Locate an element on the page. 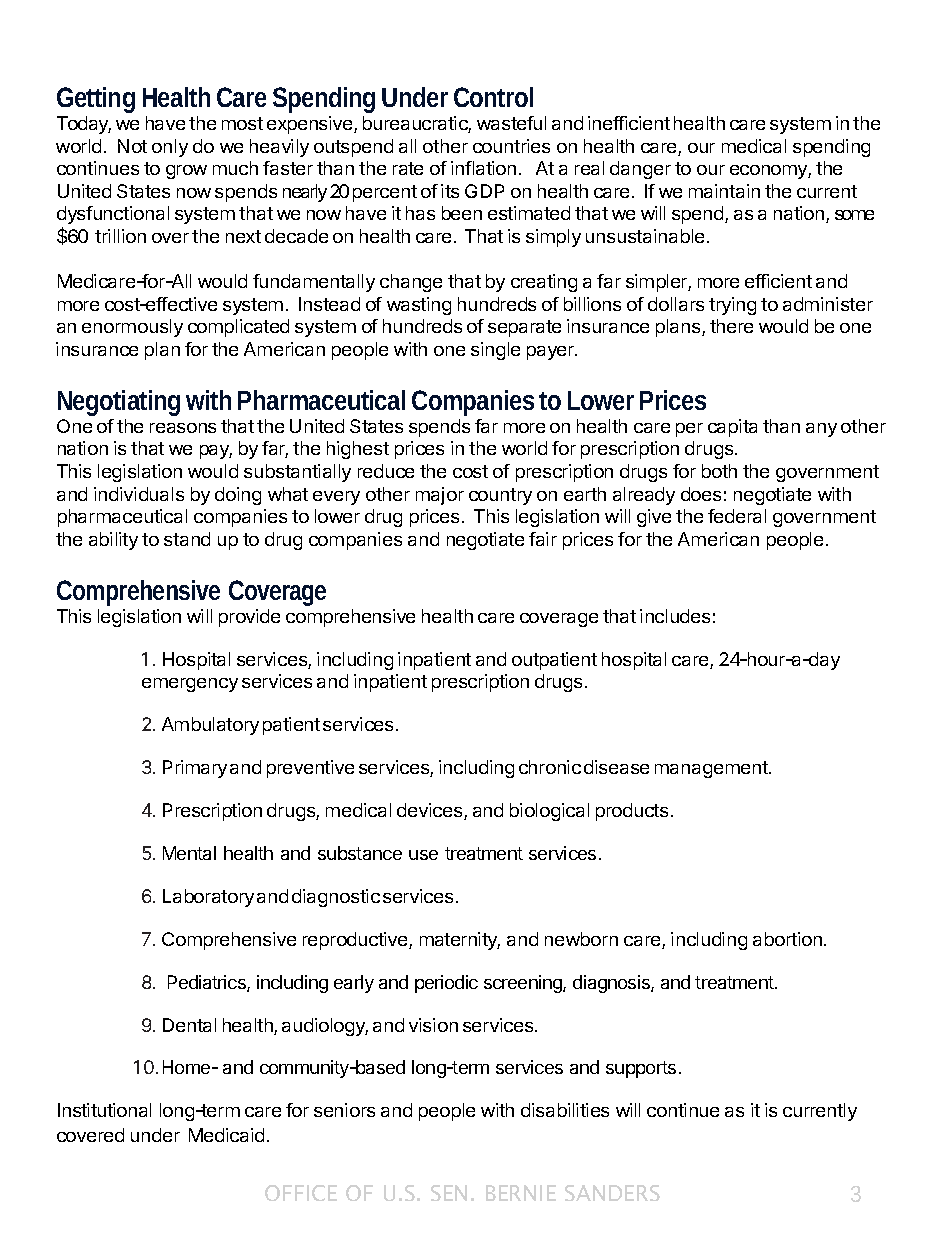 The height and width of the page is (1233, 952). wasteful is located at coordinates (511, 123).
